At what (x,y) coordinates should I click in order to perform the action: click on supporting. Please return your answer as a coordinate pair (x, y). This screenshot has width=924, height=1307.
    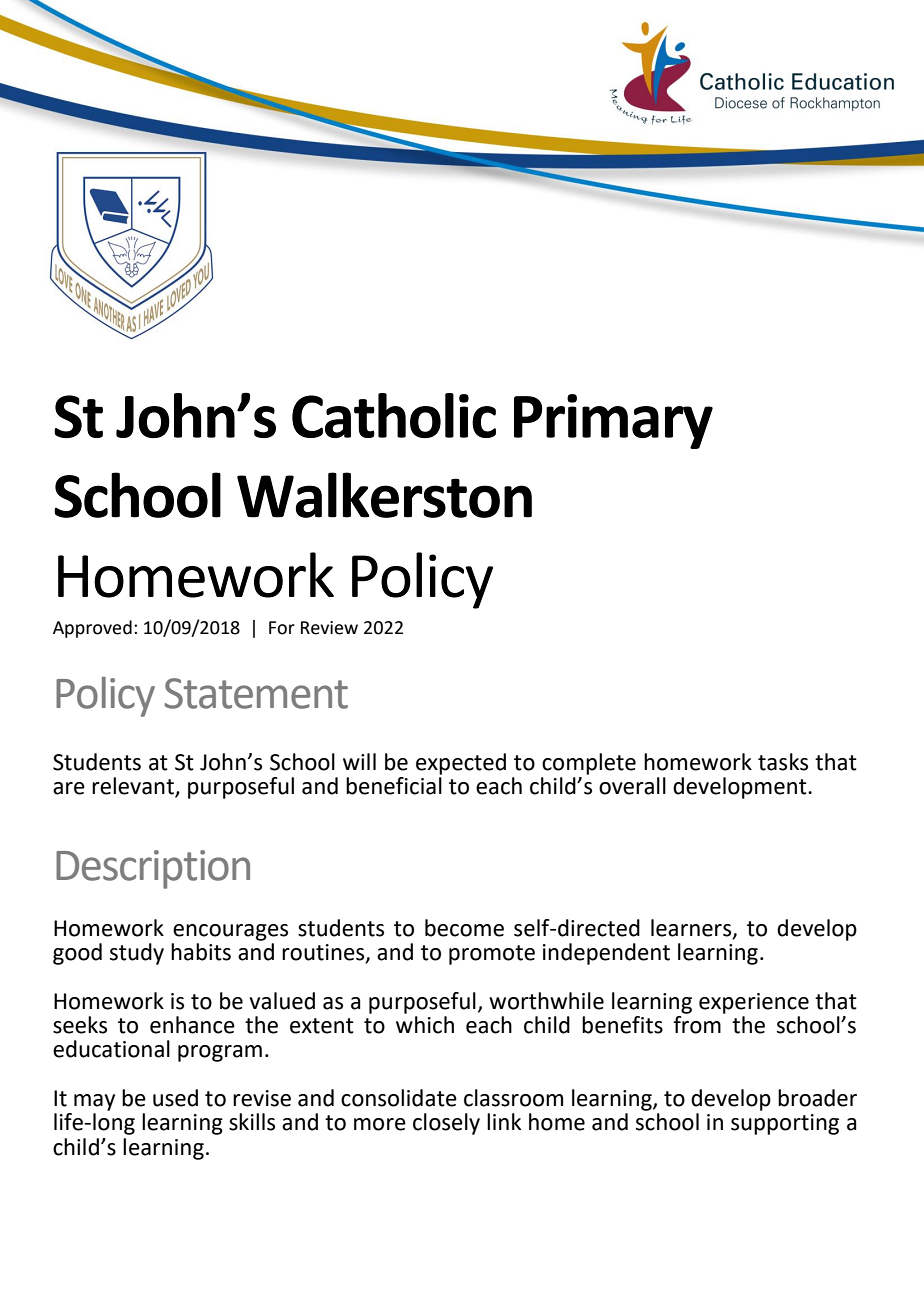
    Looking at the image, I should click on (785, 1124).
